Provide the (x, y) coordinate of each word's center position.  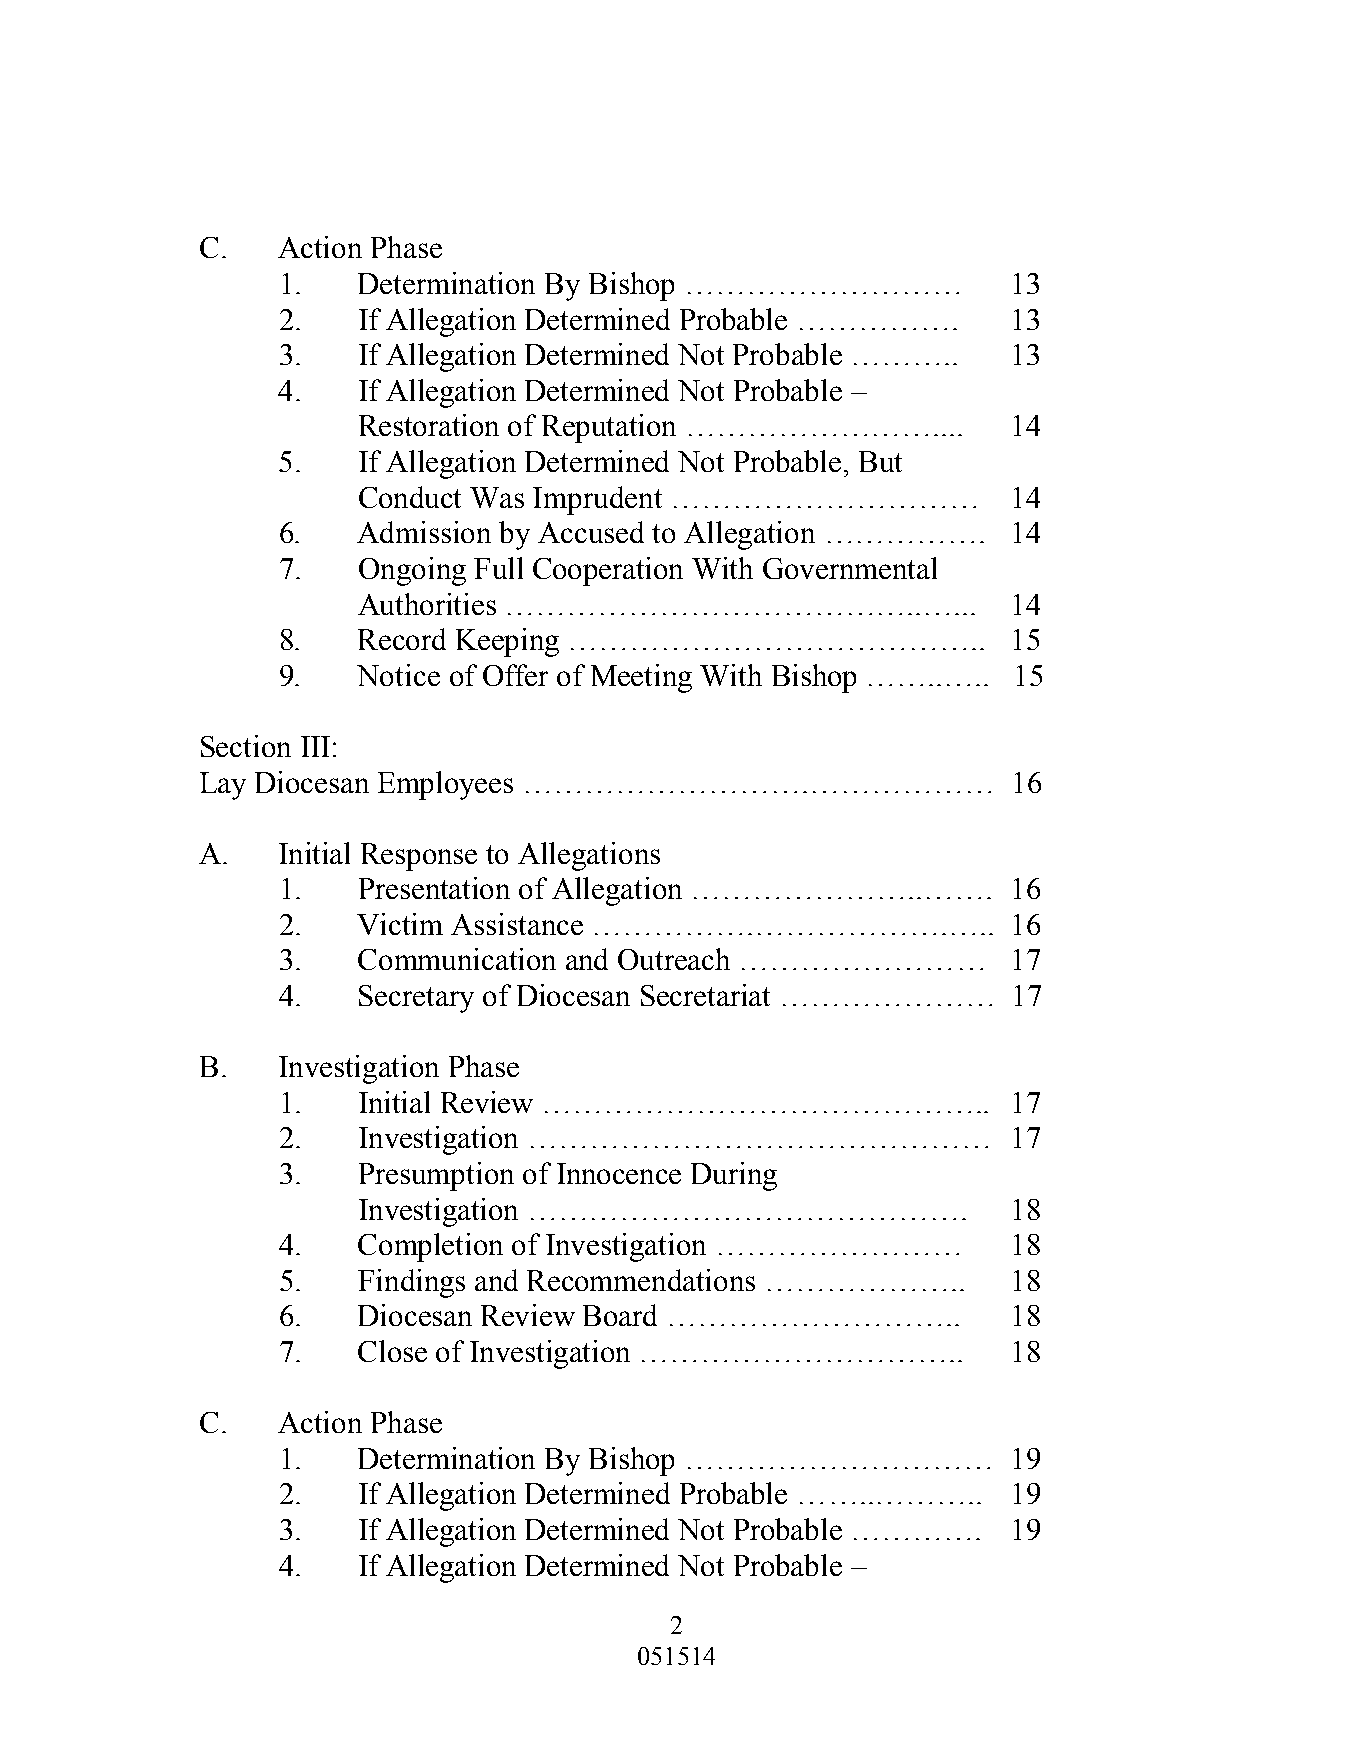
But (880, 461)
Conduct (410, 497)
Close (392, 1351)
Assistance (517, 924)
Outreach (674, 959)
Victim (400, 924)
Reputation (609, 428)
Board (620, 1315)
